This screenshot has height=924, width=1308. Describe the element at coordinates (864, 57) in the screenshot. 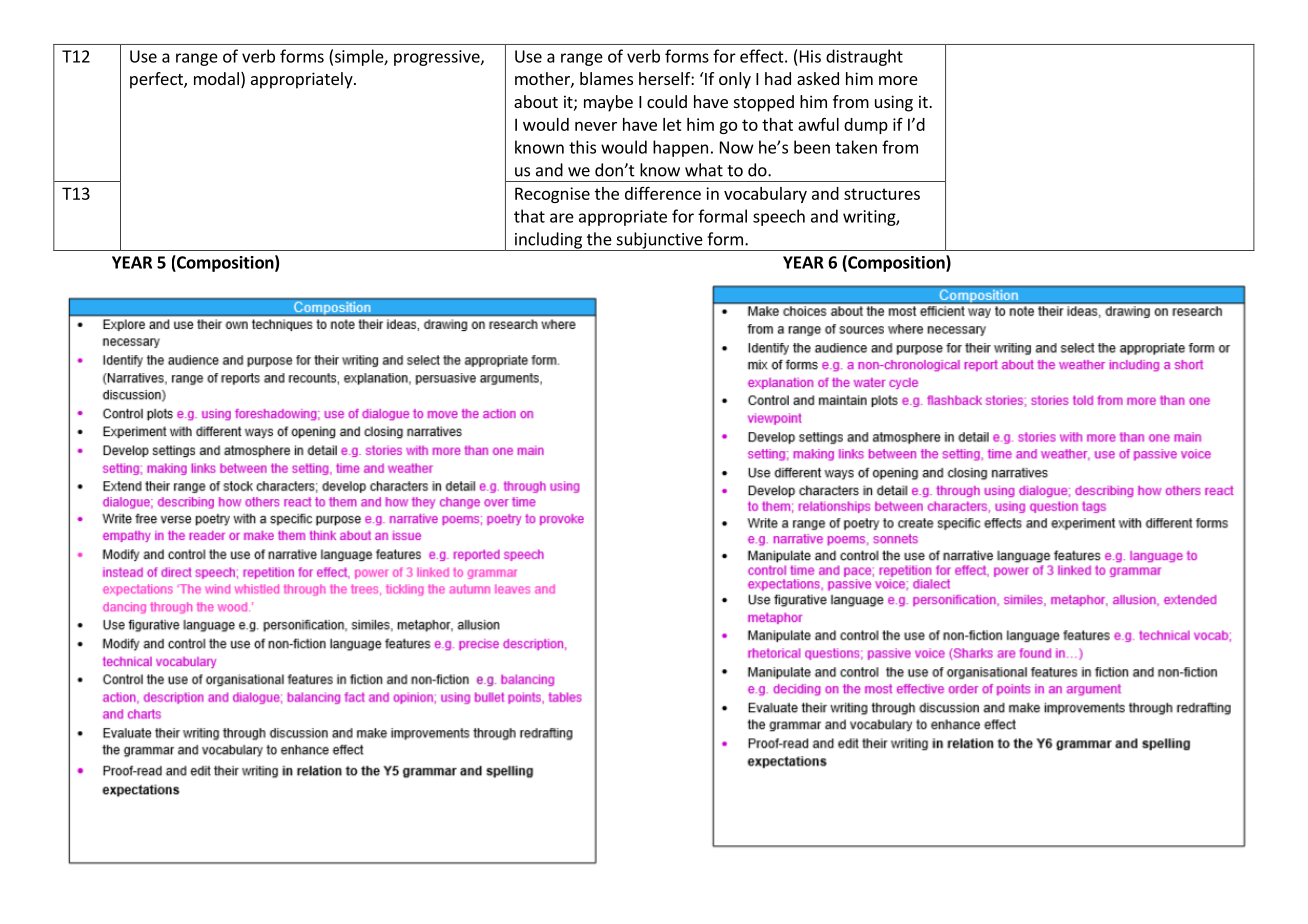

I see `distraught` at that location.
